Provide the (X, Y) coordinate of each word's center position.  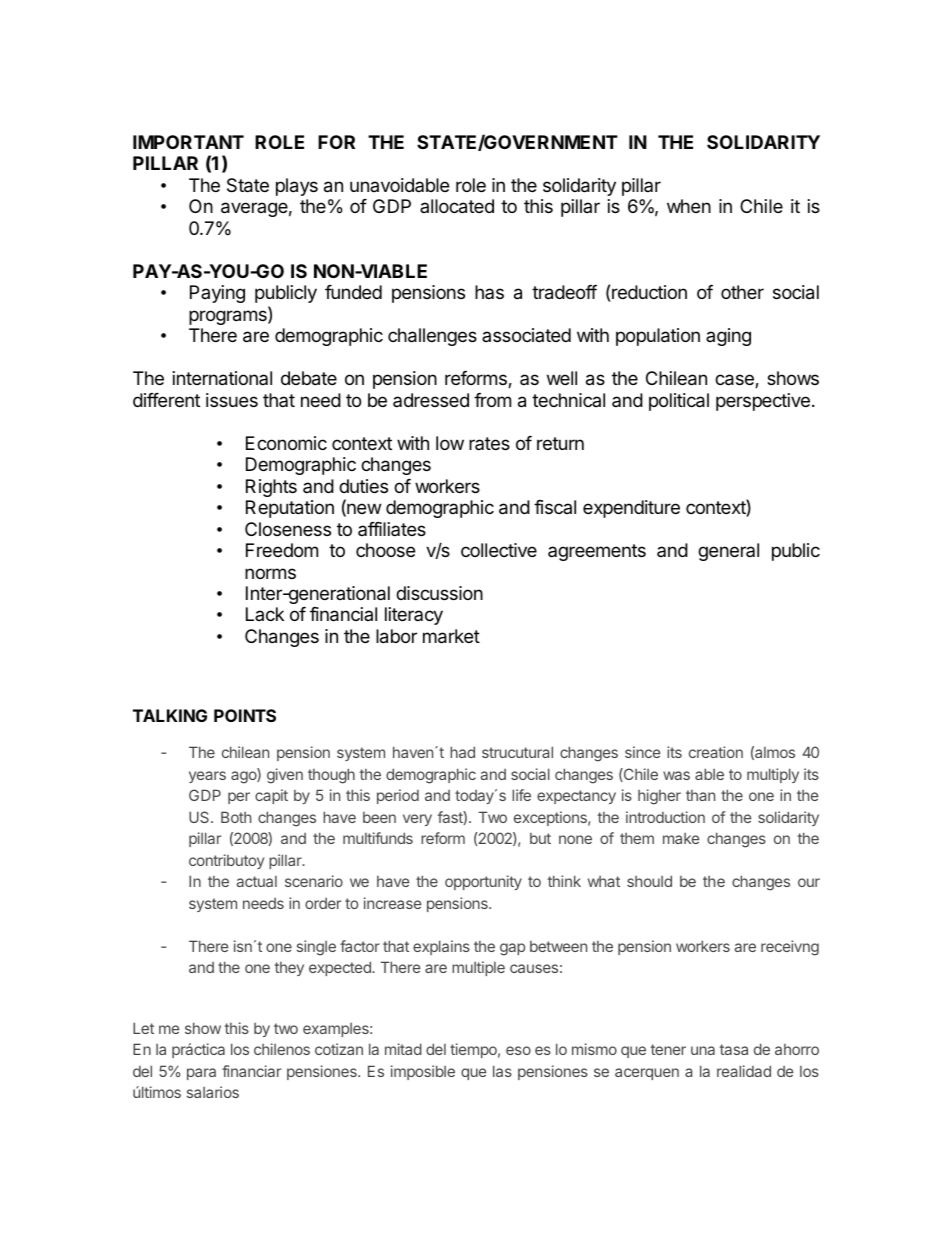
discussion (439, 593)
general (728, 552)
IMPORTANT (188, 142)
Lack (265, 614)
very (417, 820)
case (735, 381)
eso (518, 1050)
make (681, 838)
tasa (734, 1049)
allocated (457, 206)
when (689, 206)
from (492, 400)
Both (236, 817)
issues (232, 400)
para (201, 1074)
